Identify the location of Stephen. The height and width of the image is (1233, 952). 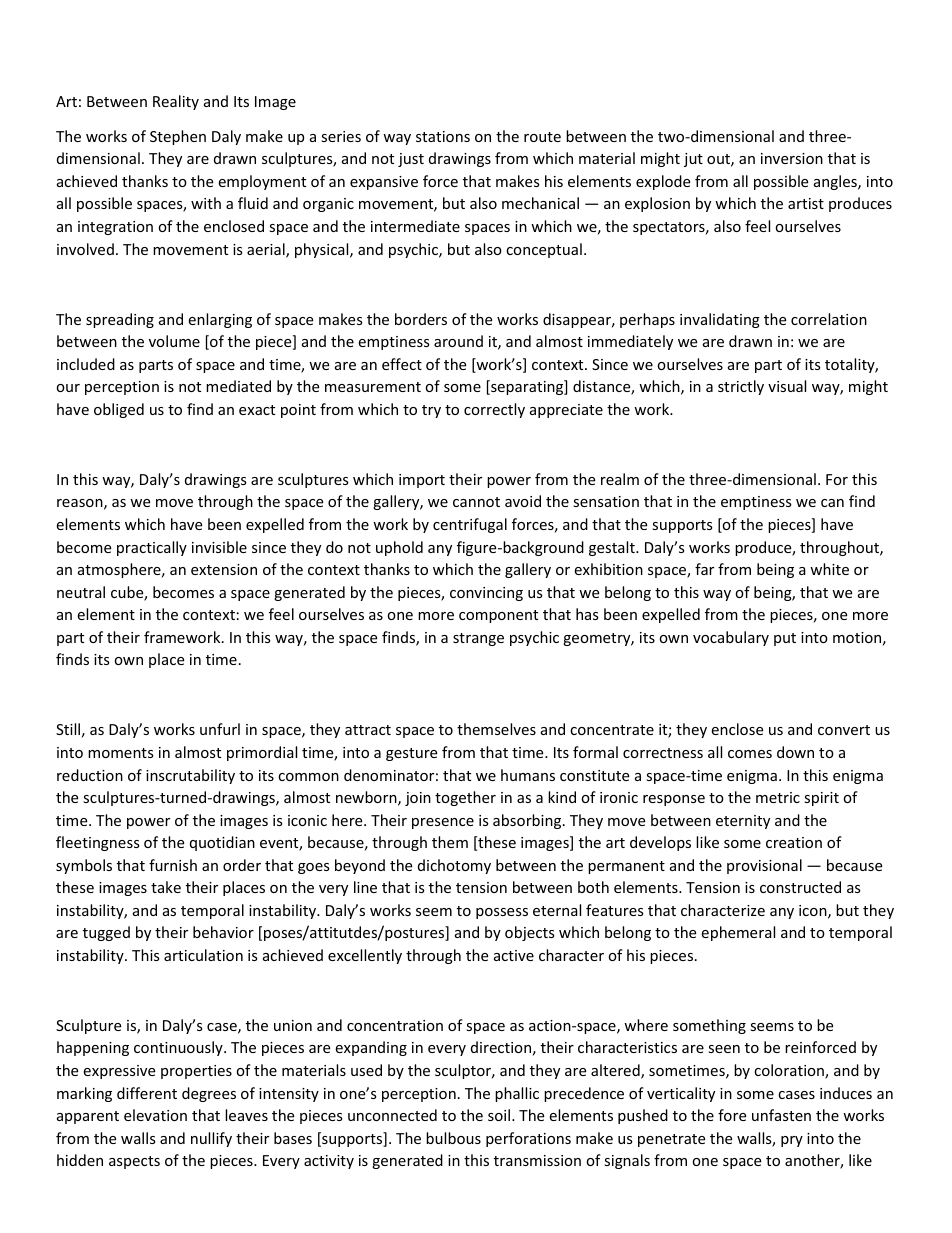
(178, 137).
